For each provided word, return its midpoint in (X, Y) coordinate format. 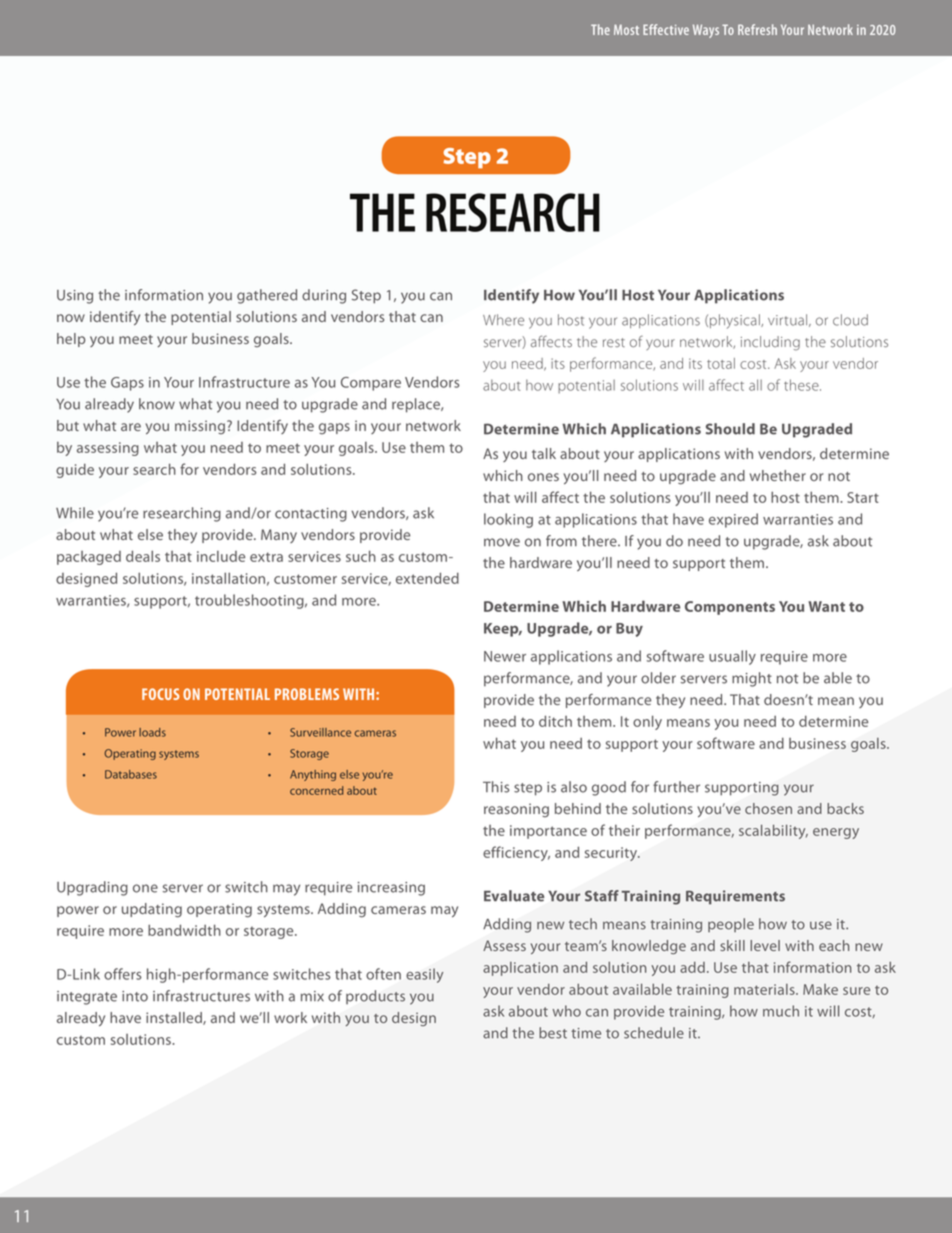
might (752, 679)
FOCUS (161, 694)
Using (75, 297)
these (802, 385)
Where (503, 320)
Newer (505, 656)
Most (626, 29)
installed (175, 1018)
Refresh (757, 29)
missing (200, 427)
